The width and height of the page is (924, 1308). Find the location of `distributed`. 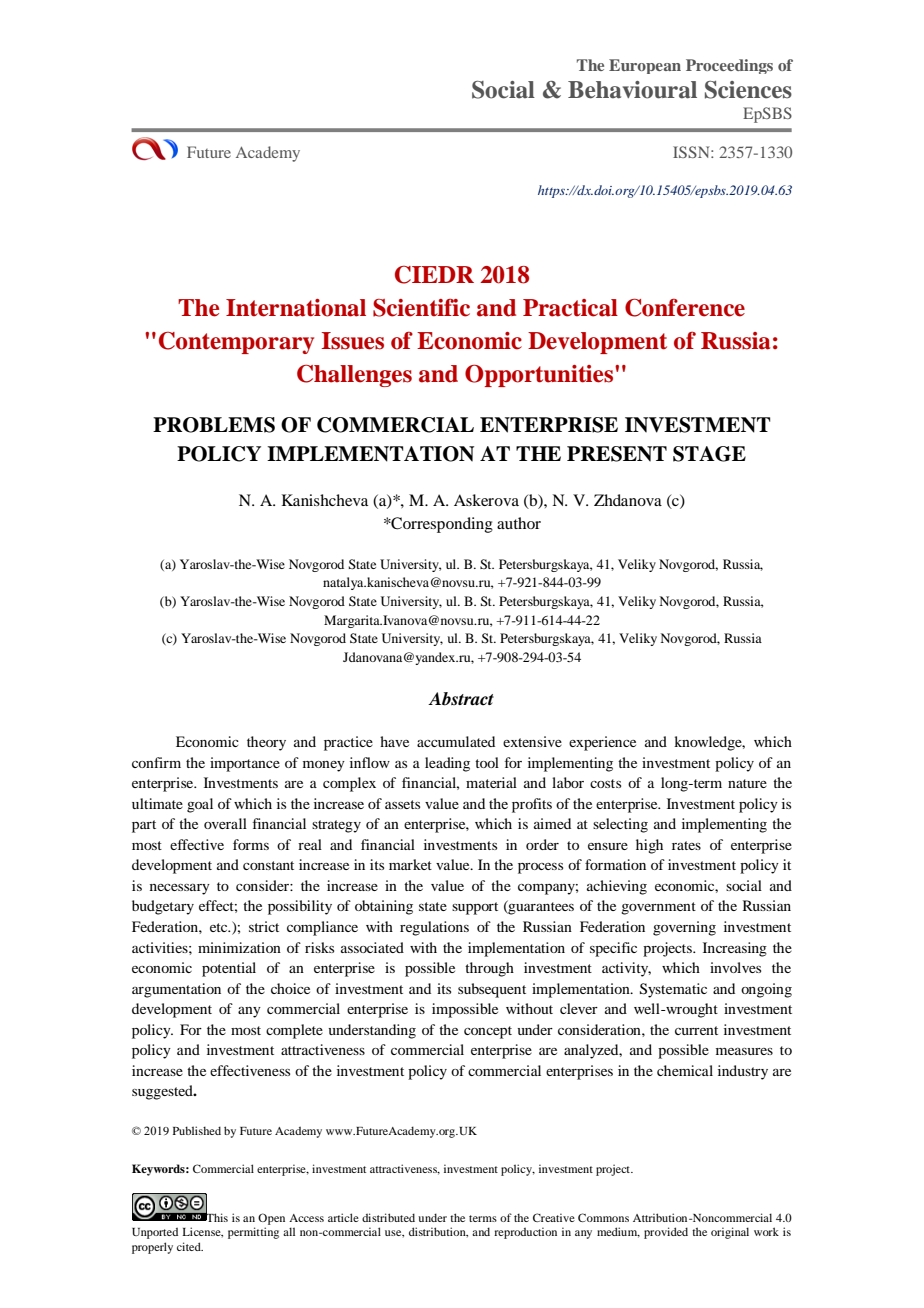

distributed is located at coordinates (388, 1217).
